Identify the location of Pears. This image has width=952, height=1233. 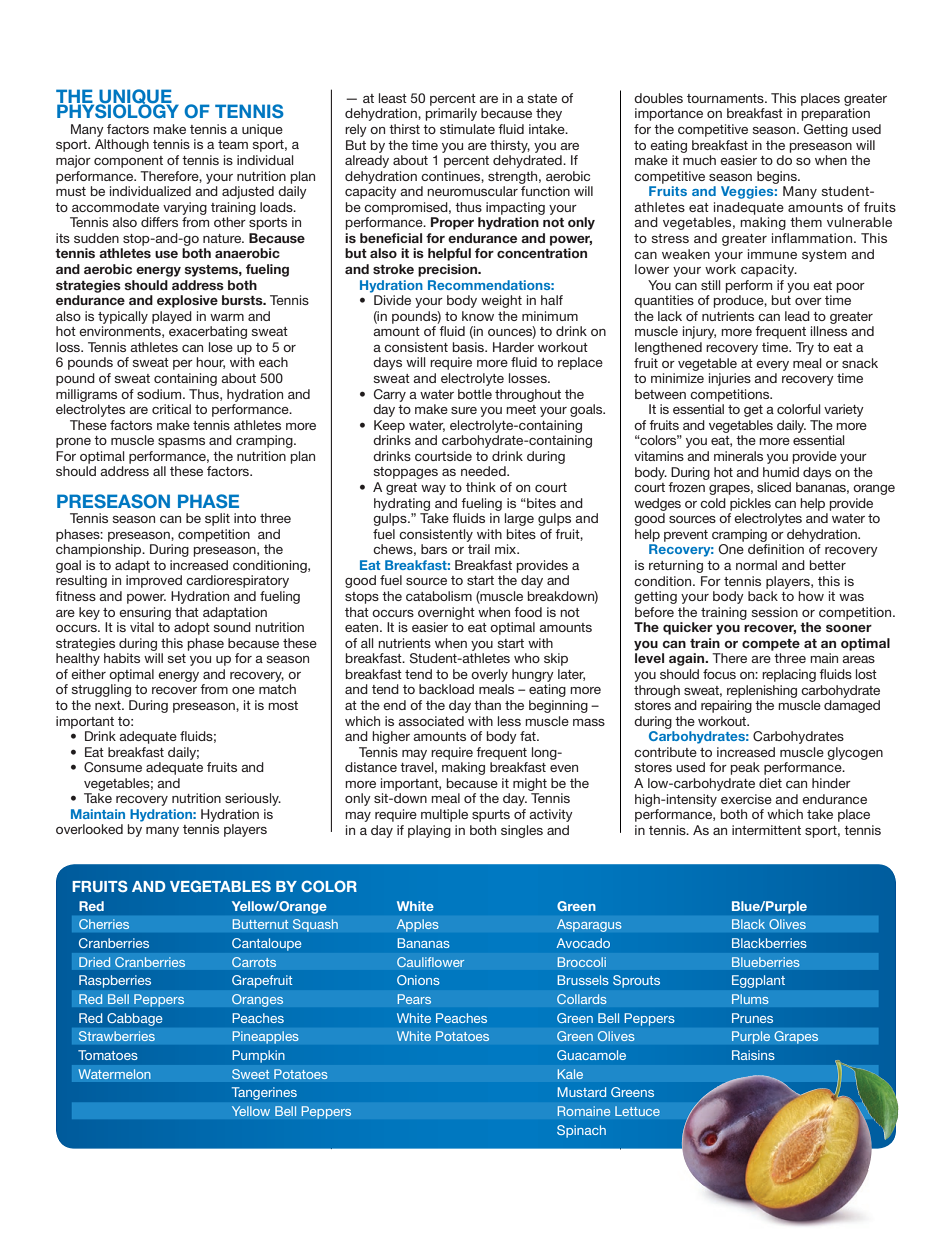
(414, 999).
